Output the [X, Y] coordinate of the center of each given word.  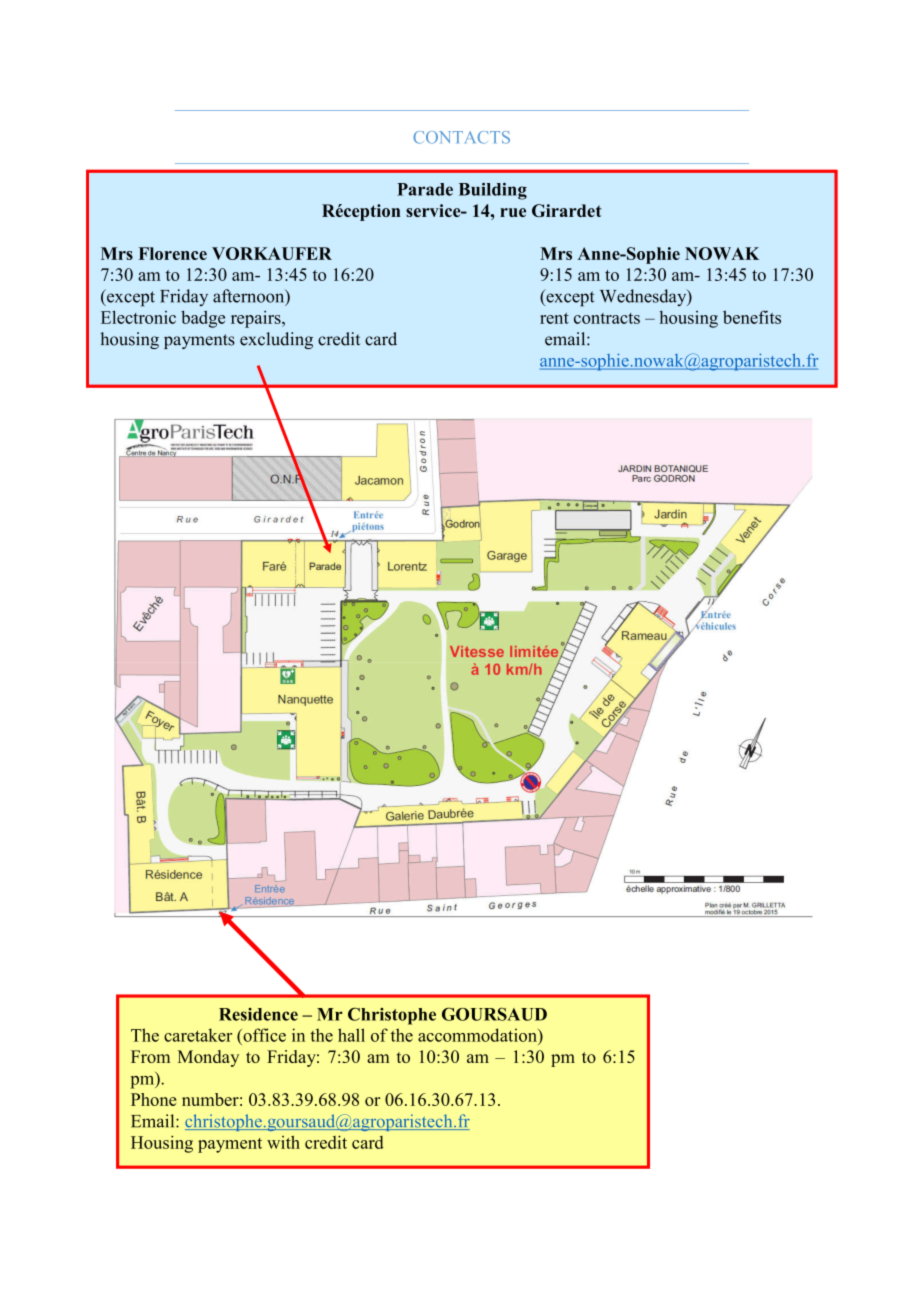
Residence [258, 1014]
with [283, 1142]
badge [203, 319]
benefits [752, 317]
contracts [607, 318]
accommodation [478, 1035]
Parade [425, 189]
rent [554, 318]
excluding [276, 340]
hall [351, 1035]
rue [513, 212]
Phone [154, 1099]
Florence [173, 253]
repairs [257, 319]
